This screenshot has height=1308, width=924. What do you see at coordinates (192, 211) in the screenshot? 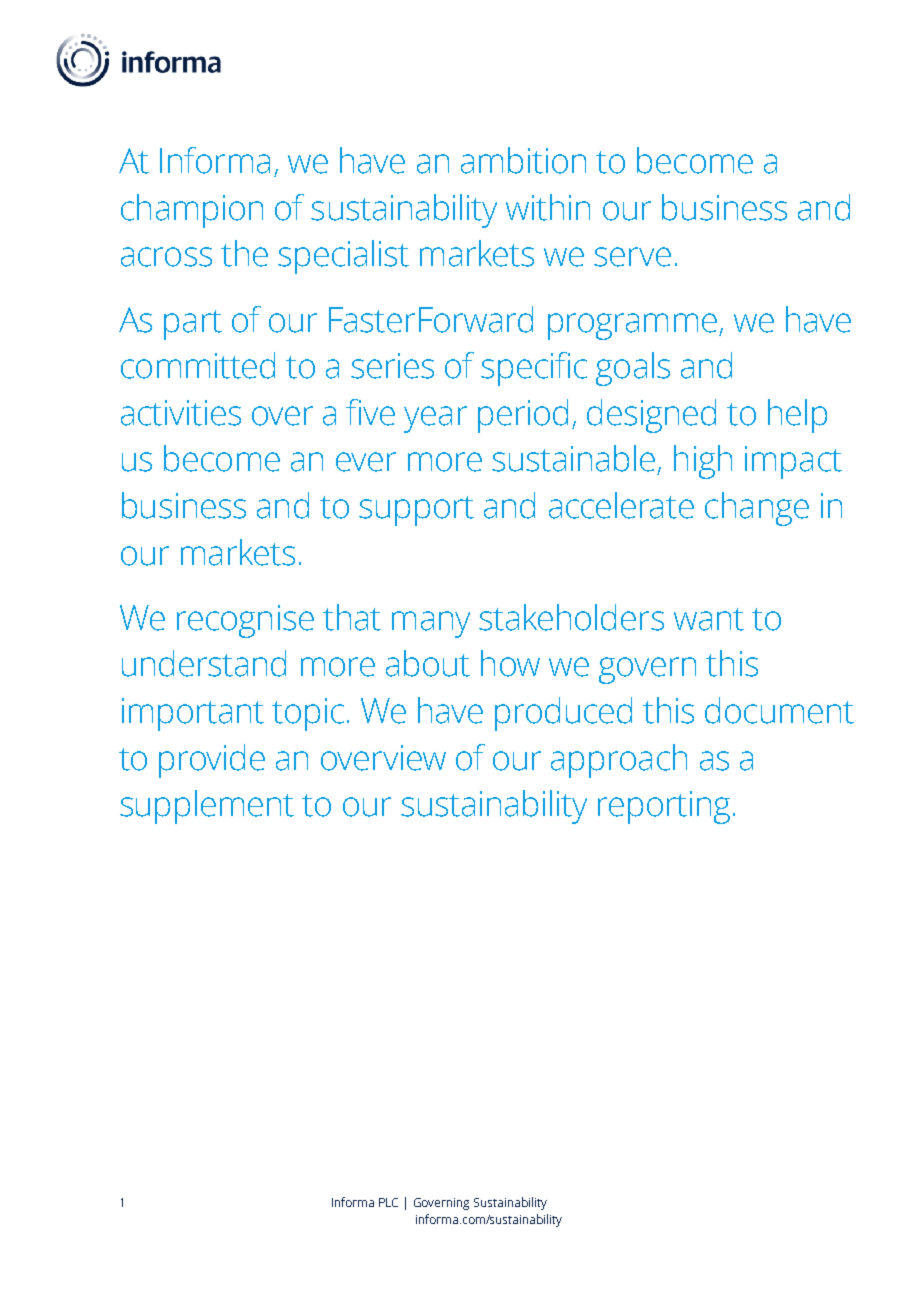
I see `champion` at bounding box center [192, 211].
